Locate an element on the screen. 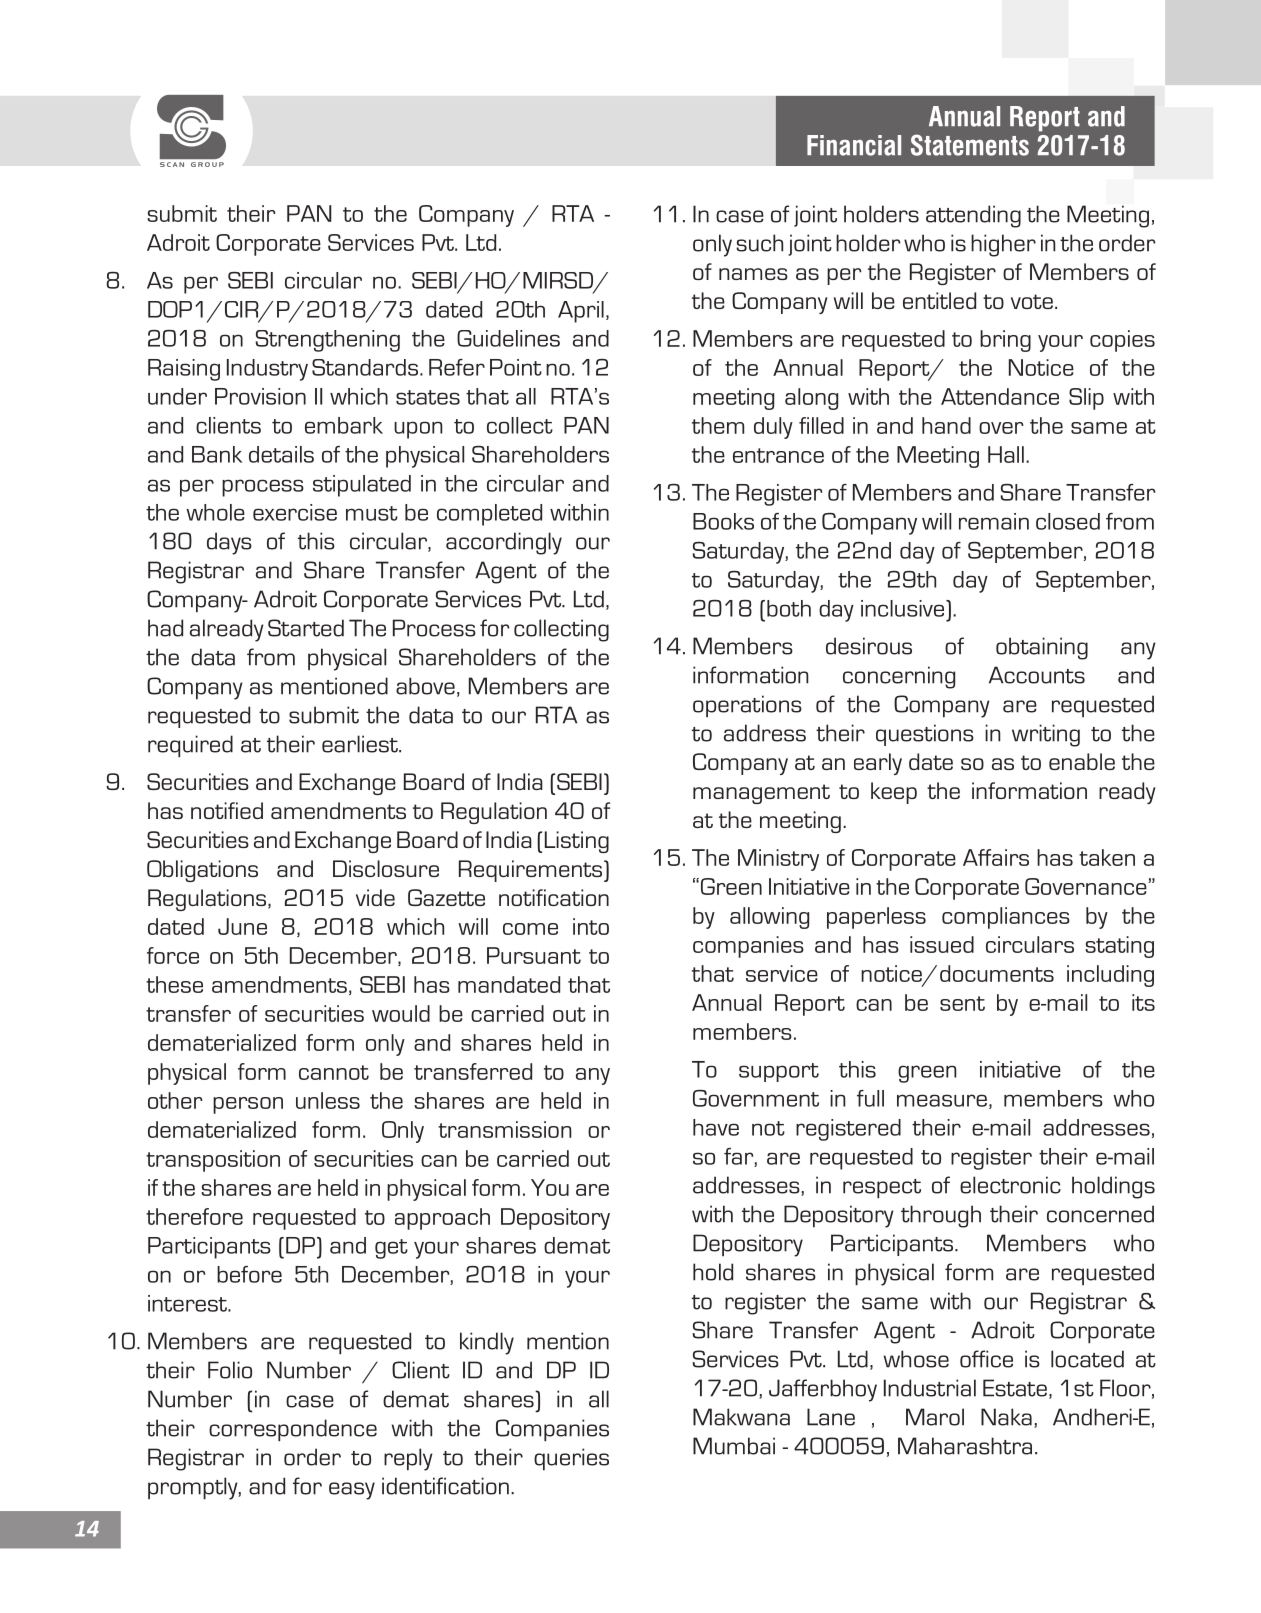  Strengthening is located at coordinates (327, 341).
